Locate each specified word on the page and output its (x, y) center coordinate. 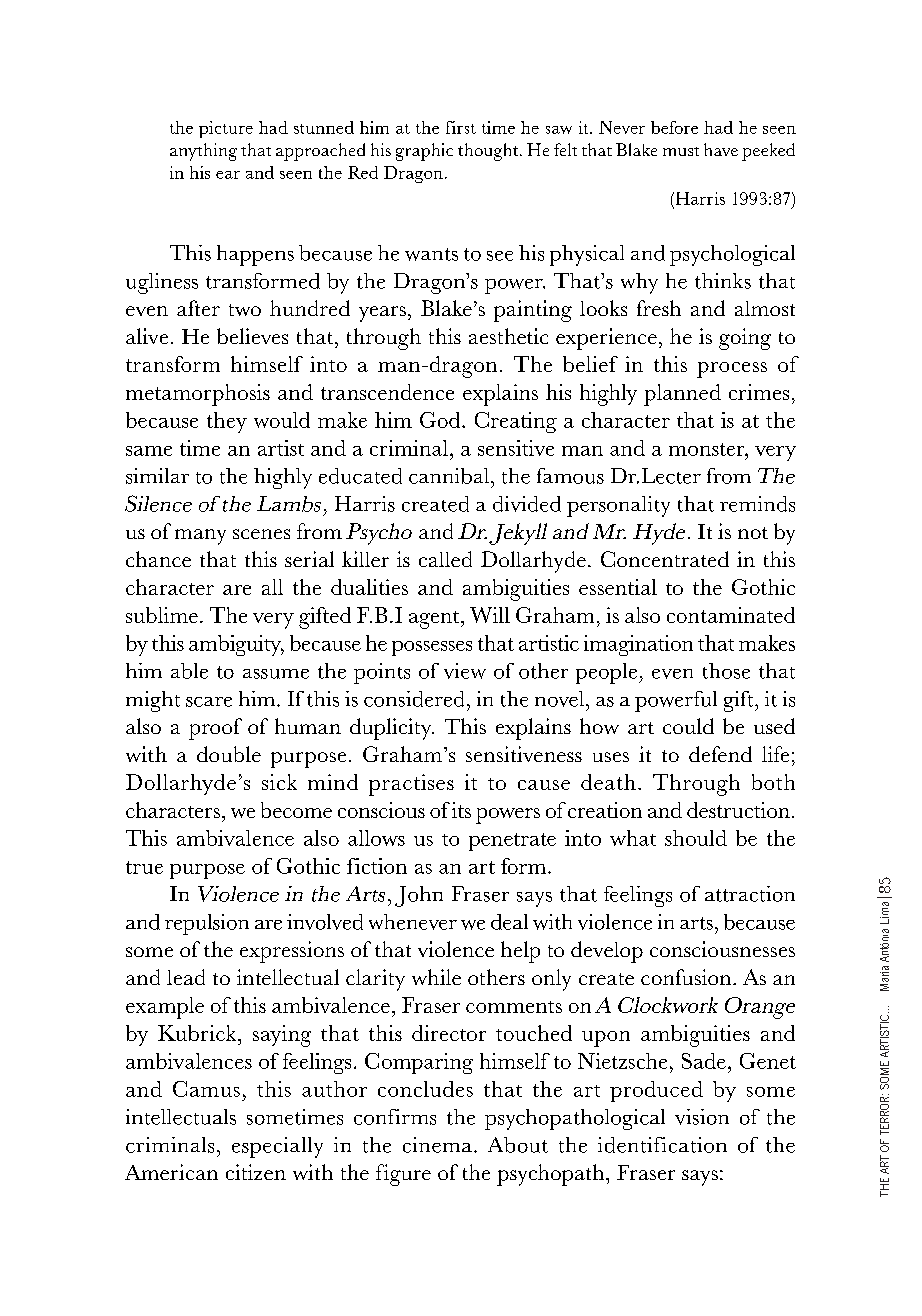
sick (279, 782)
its (461, 810)
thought (489, 152)
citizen (256, 1172)
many (200, 537)
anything (203, 152)
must (681, 151)
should (696, 838)
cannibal (450, 476)
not (753, 533)
